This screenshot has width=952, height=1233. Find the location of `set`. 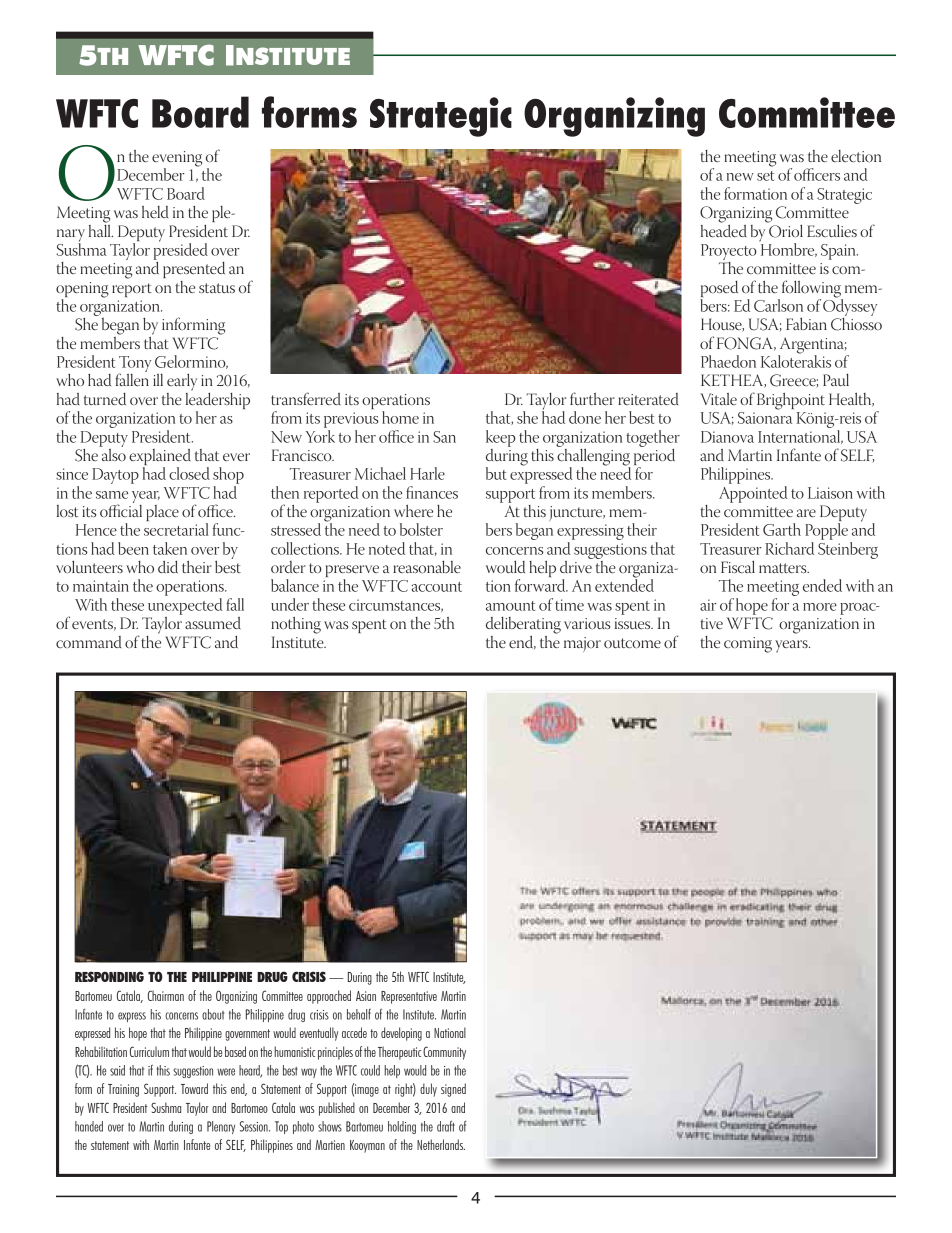

set is located at coordinates (765, 176).
